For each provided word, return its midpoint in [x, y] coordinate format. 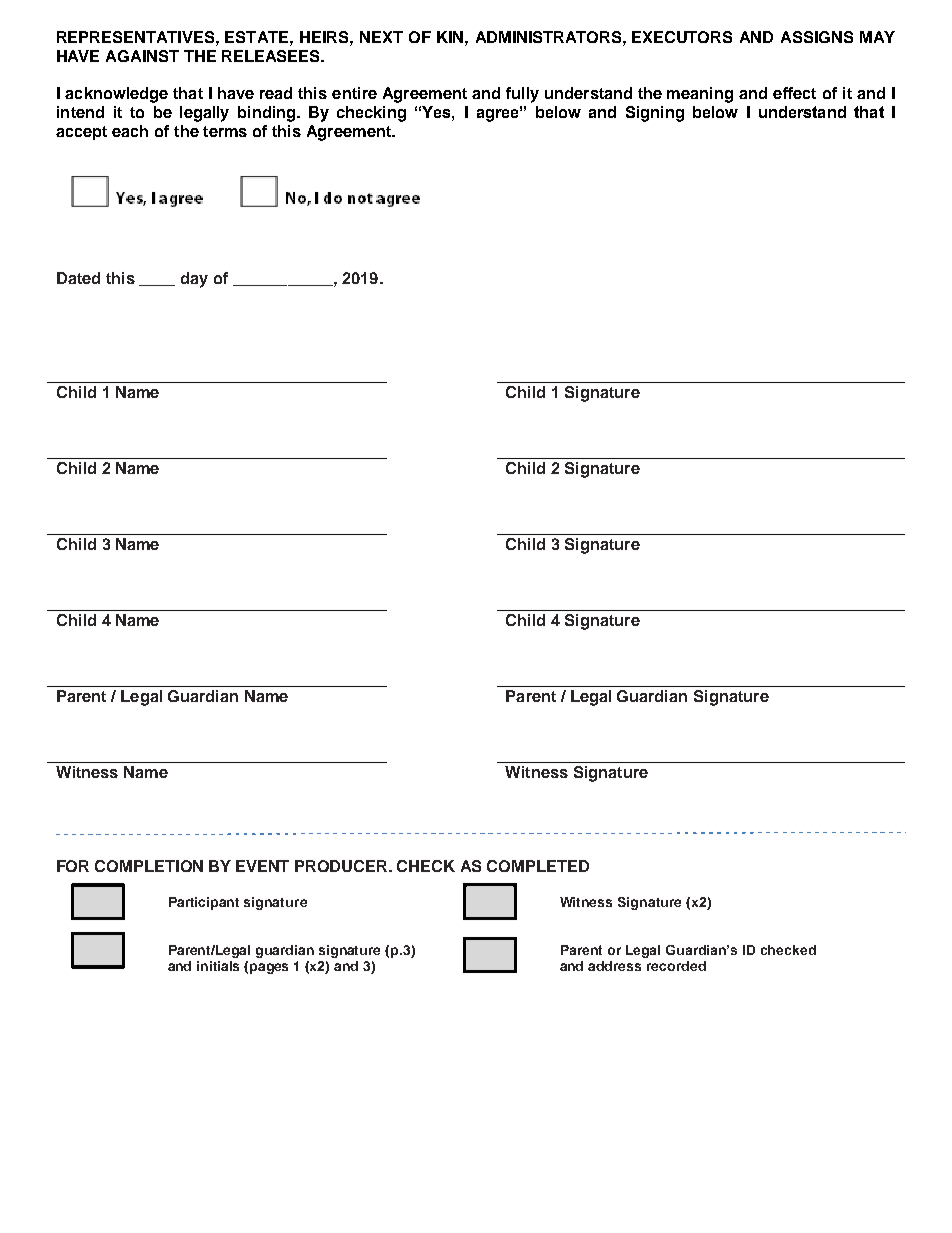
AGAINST [142, 56]
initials [218, 966]
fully [522, 95]
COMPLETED [538, 866]
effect [794, 93]
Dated [78, 278]
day [194, 280]
